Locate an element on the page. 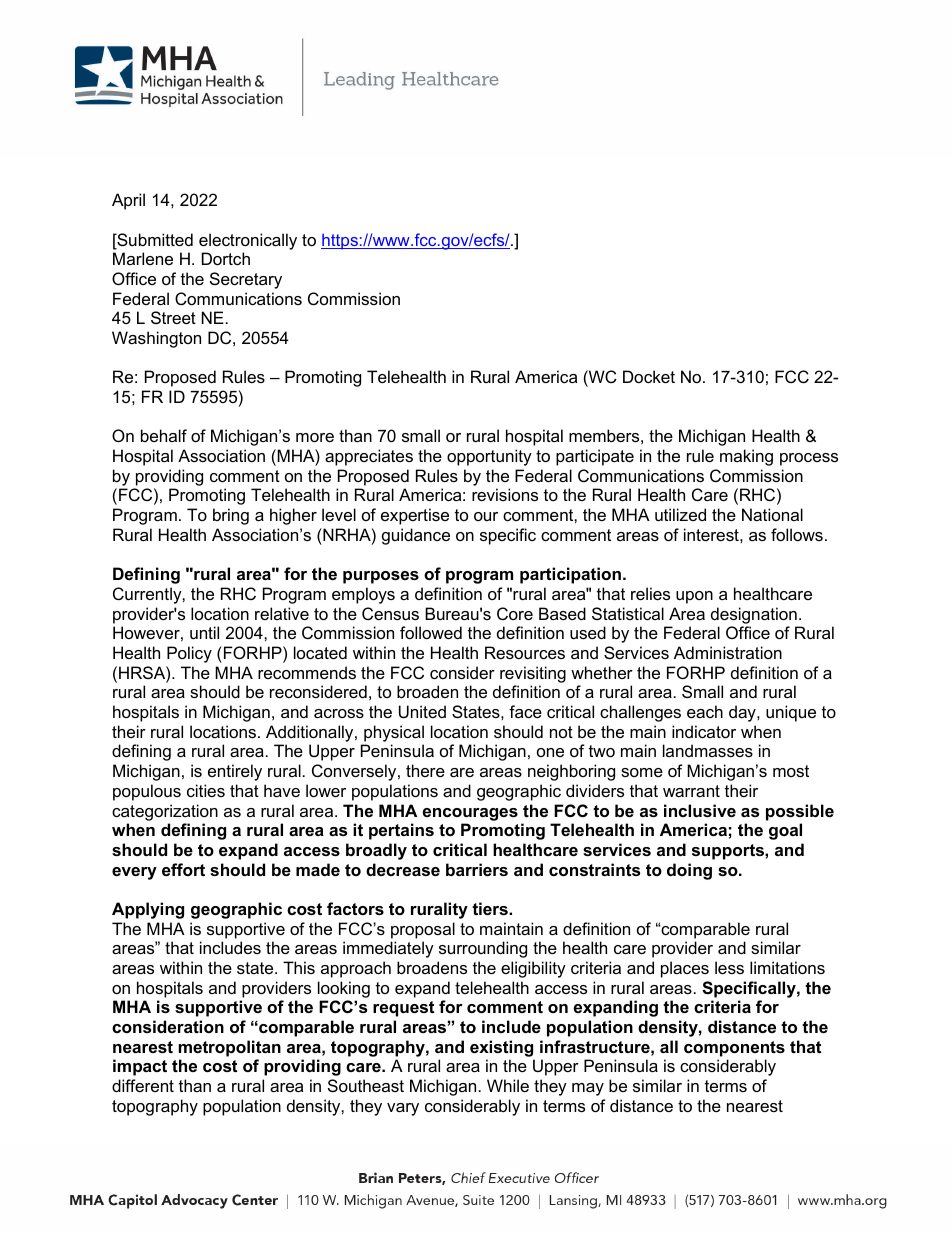  Secretary is located at coordinates (246, 280).
